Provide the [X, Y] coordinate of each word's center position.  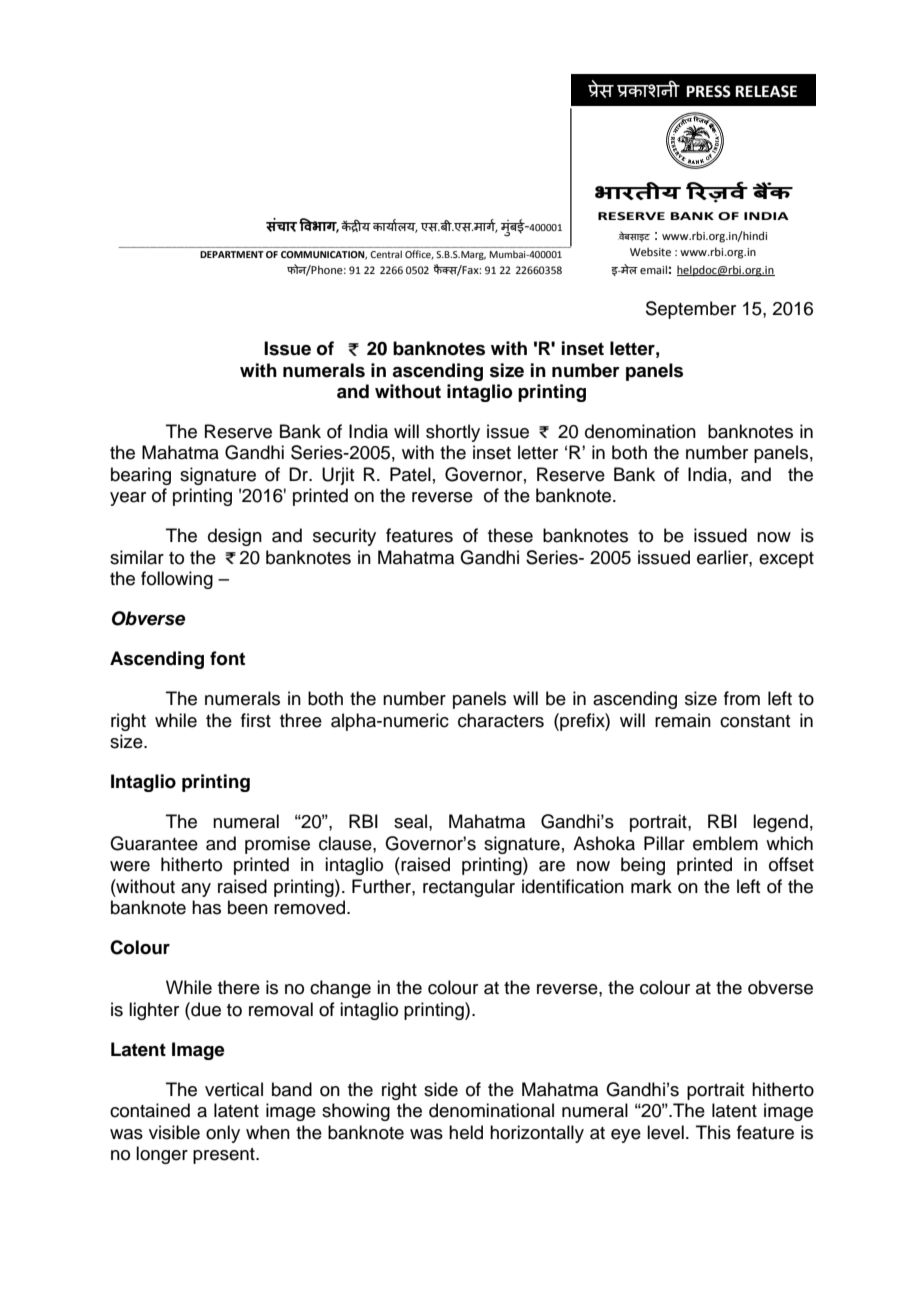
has [206, 907]
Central [386, 254]
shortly [453, 433]
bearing [141, 476]
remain [683, 720]
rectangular [469, 888]
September [691, 310]
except [786, 560]
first [256, 720]
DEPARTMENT [232, 254]
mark [651, 886]
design [235, 537]
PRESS [708, 91]
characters [501, 720]
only [223, 1134]
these [510, 535]
